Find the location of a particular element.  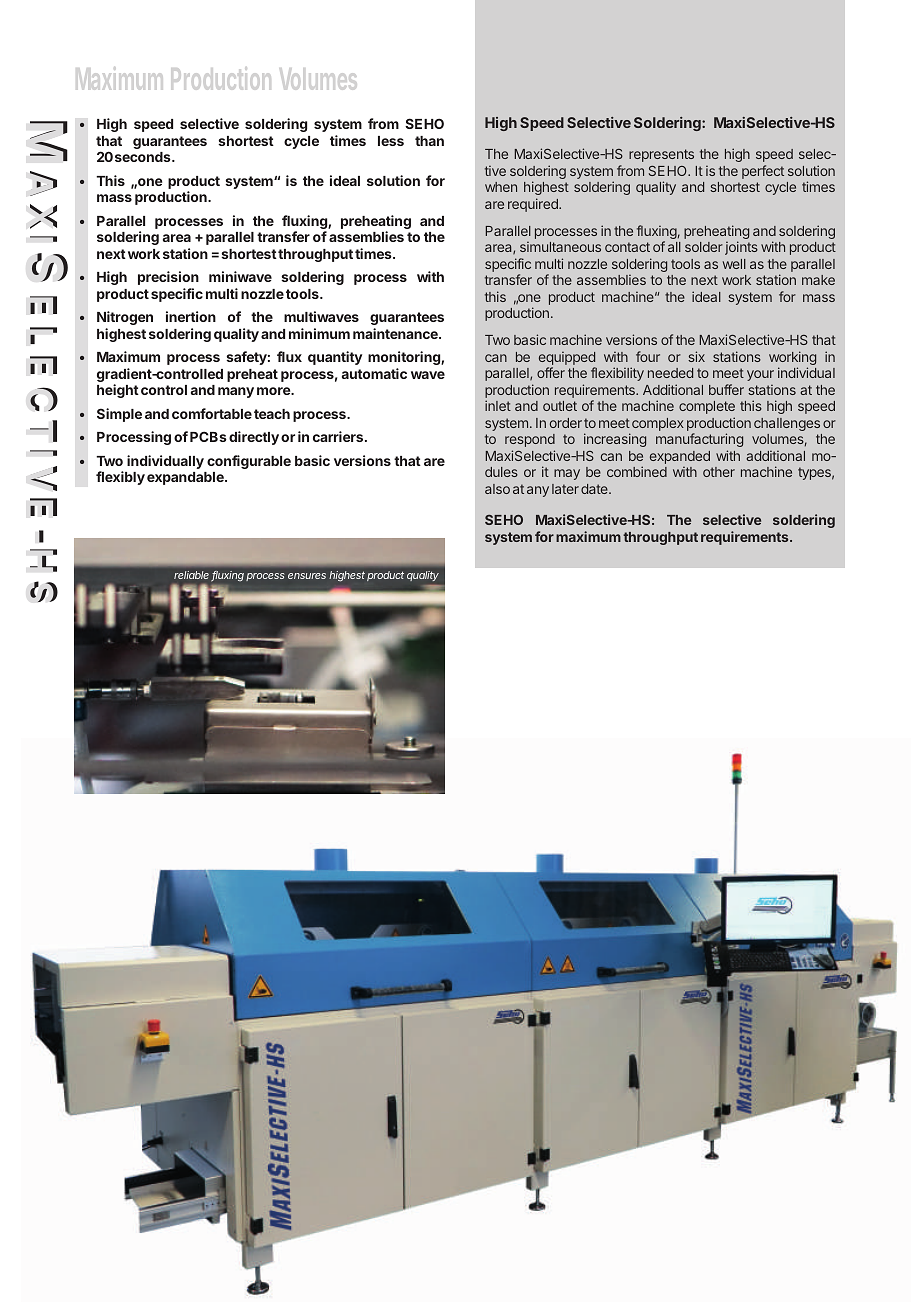

simultaneous is located at coordinates (560, 247).
